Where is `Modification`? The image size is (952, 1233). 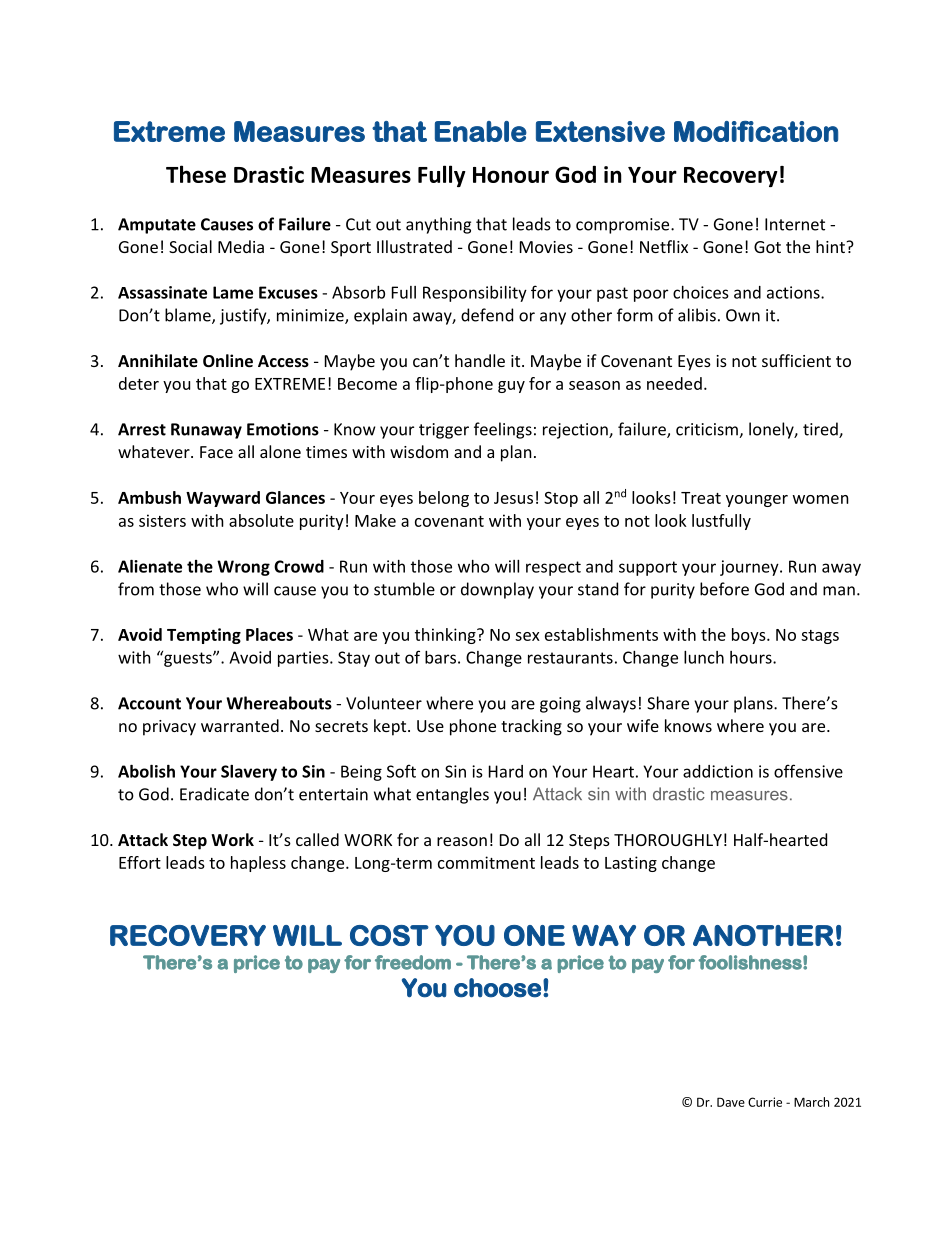
Modification is located at coordinates (756, 131).
